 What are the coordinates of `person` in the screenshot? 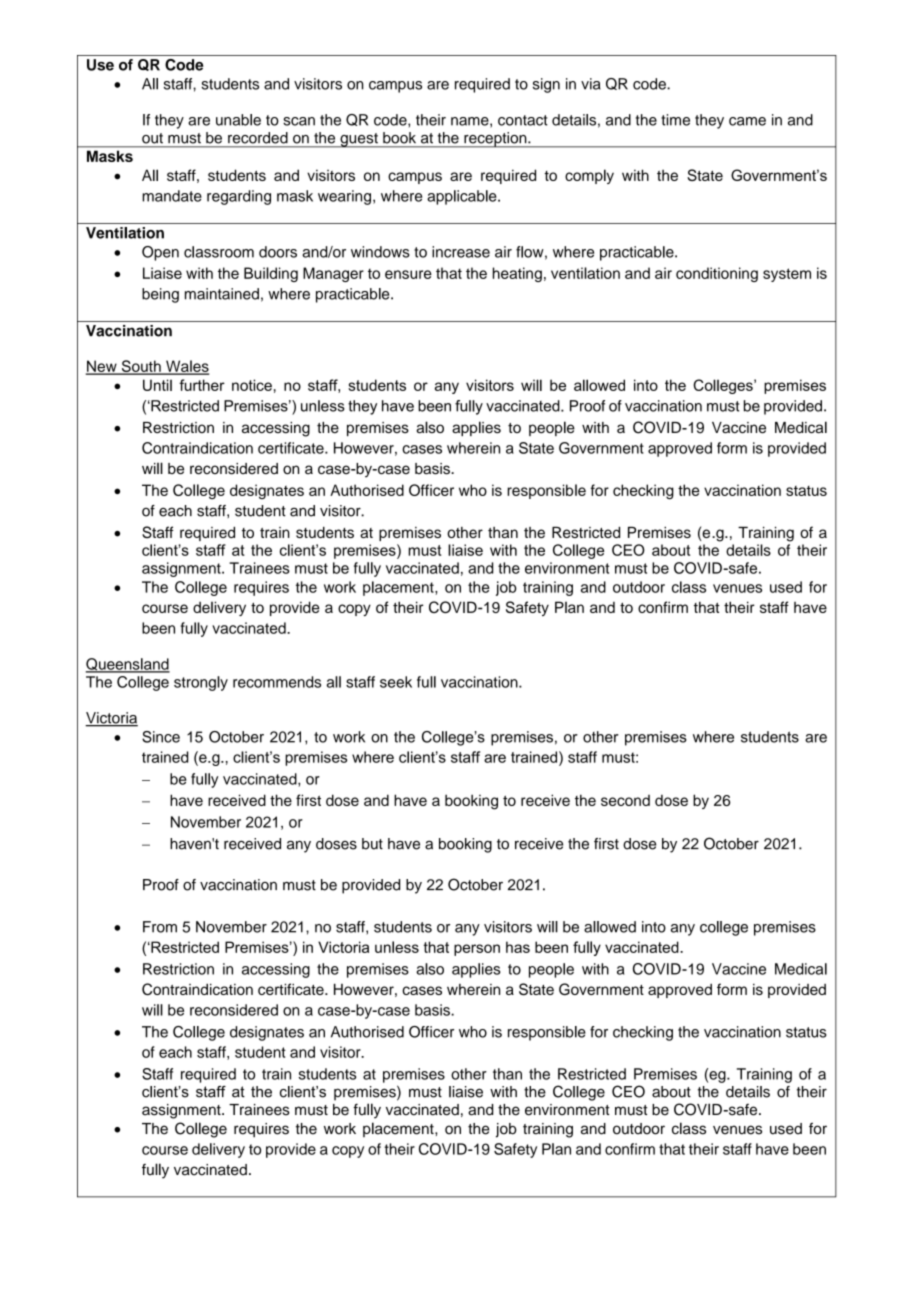 It's located at (477, 950).
